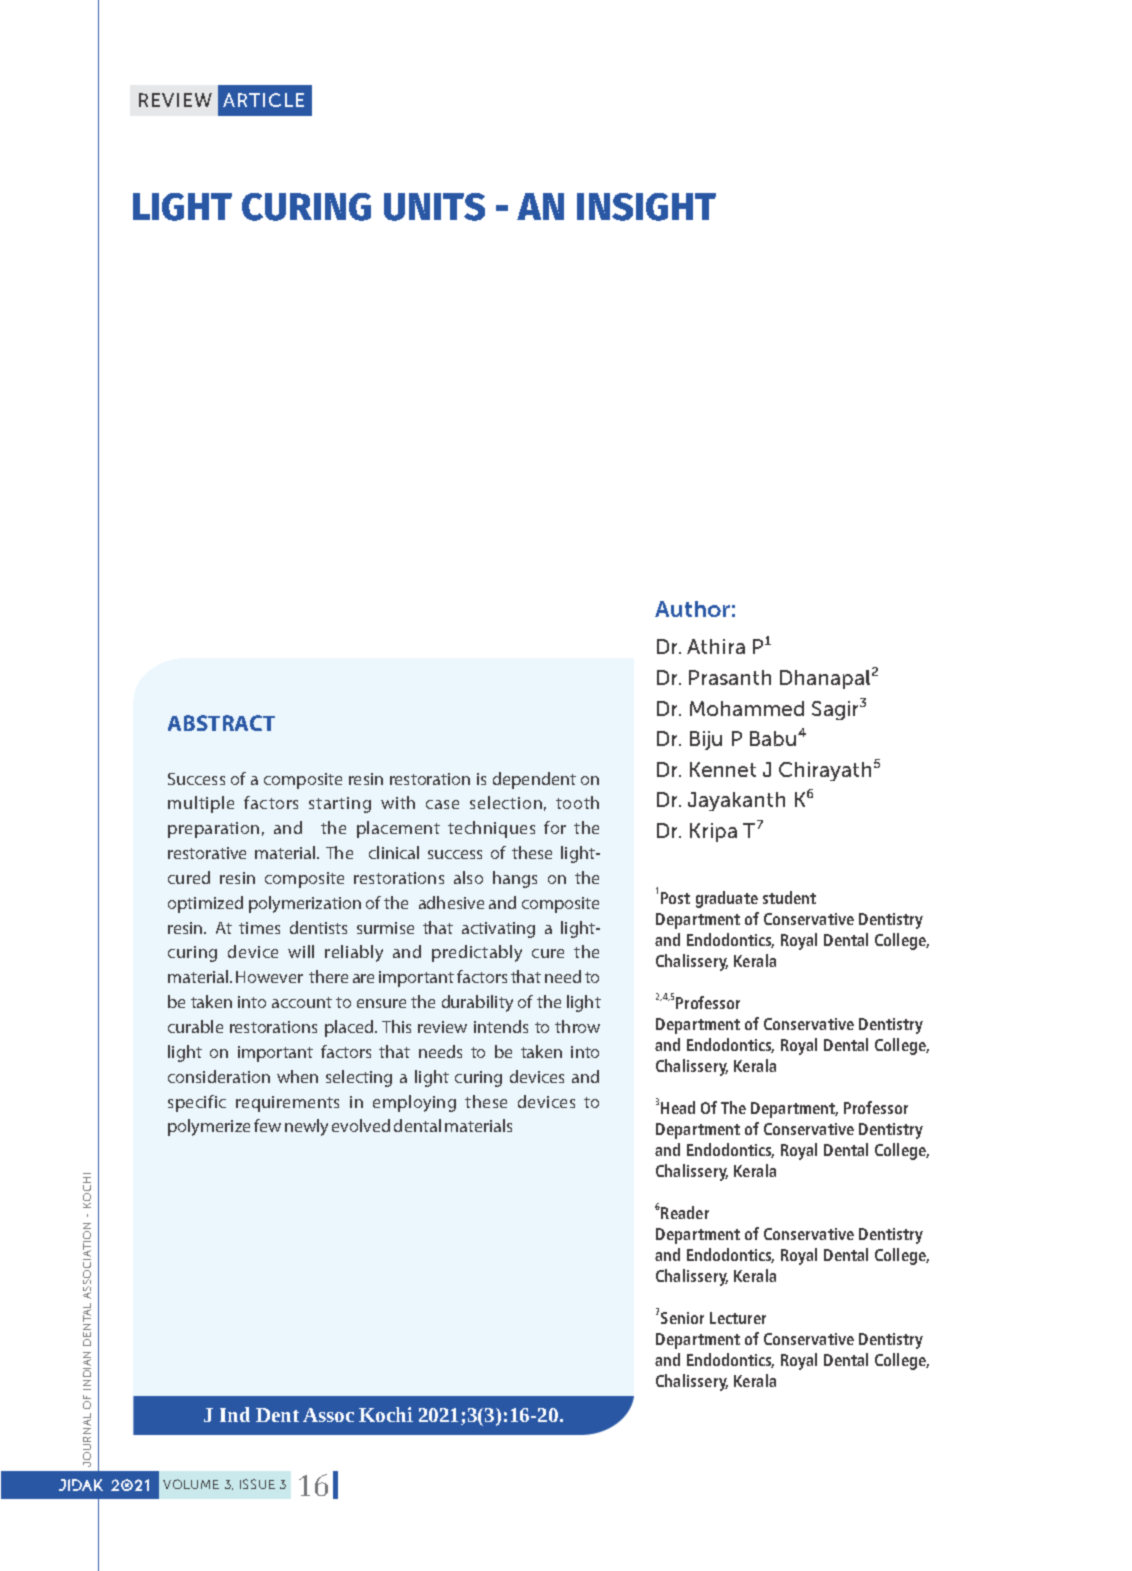  Describe the element at coordinates (682, 1318) in the page. I see `Senior` at that location.
